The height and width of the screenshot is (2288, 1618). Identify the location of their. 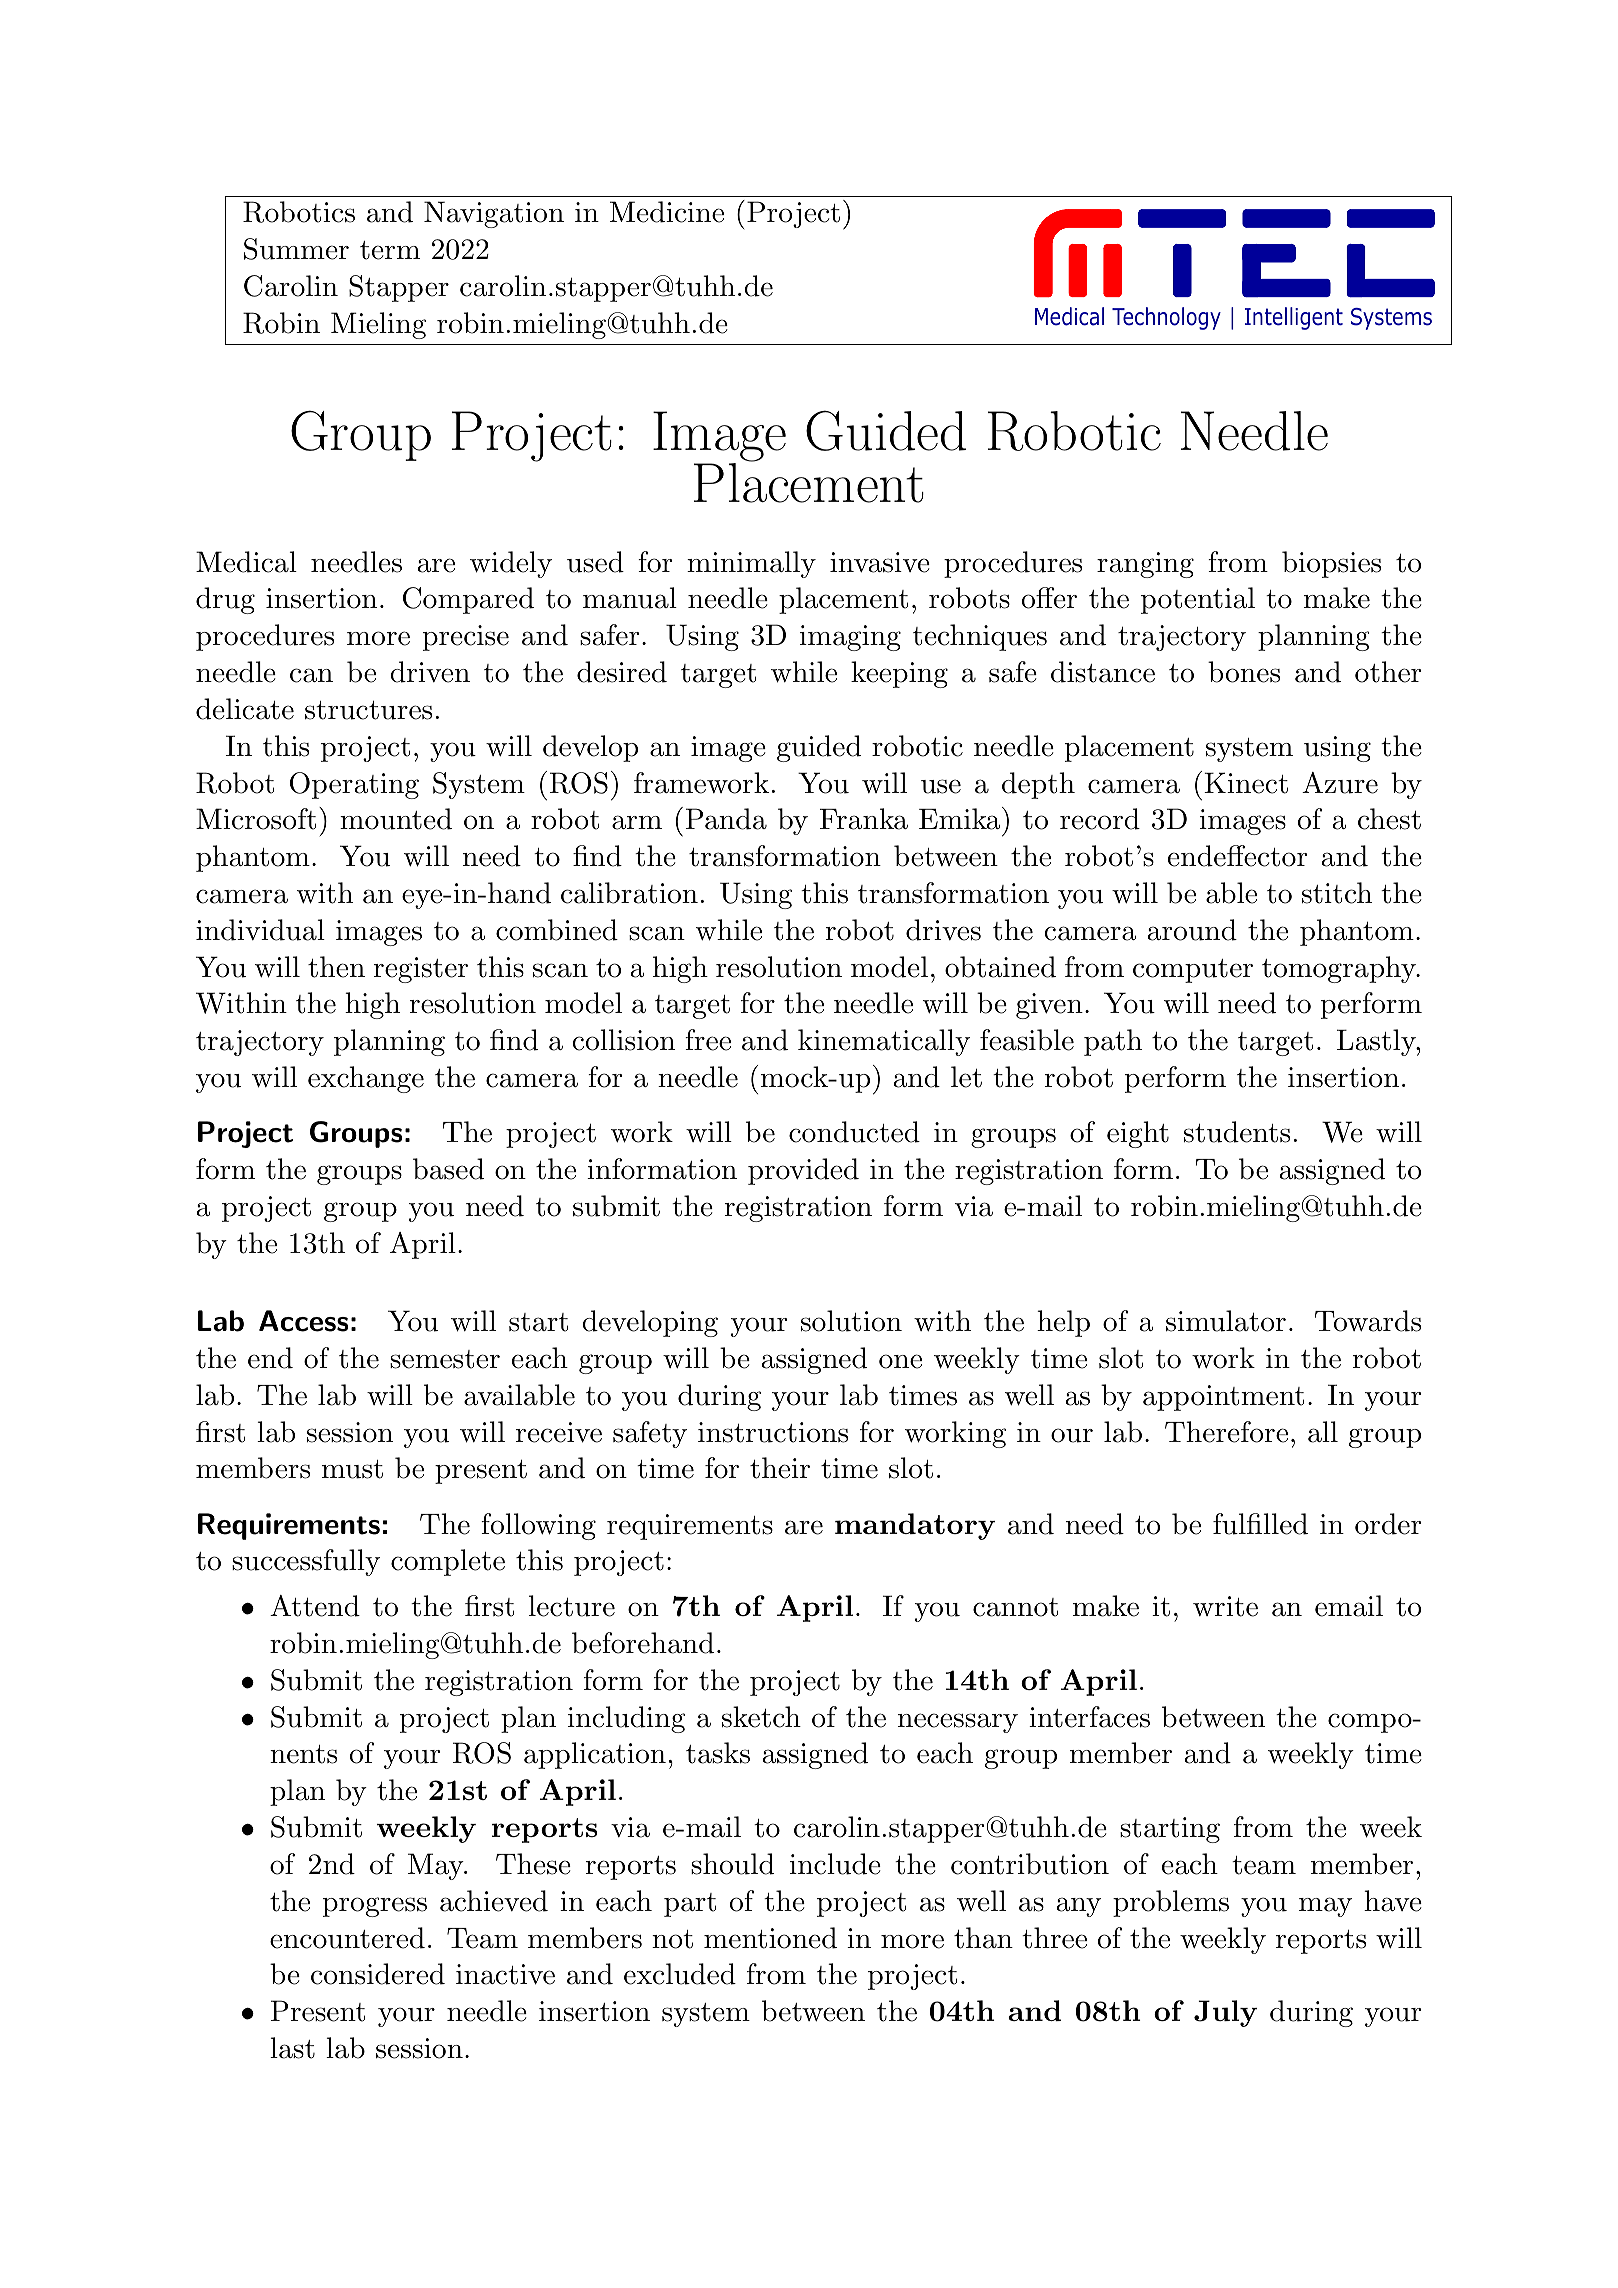
(780, 1468).
